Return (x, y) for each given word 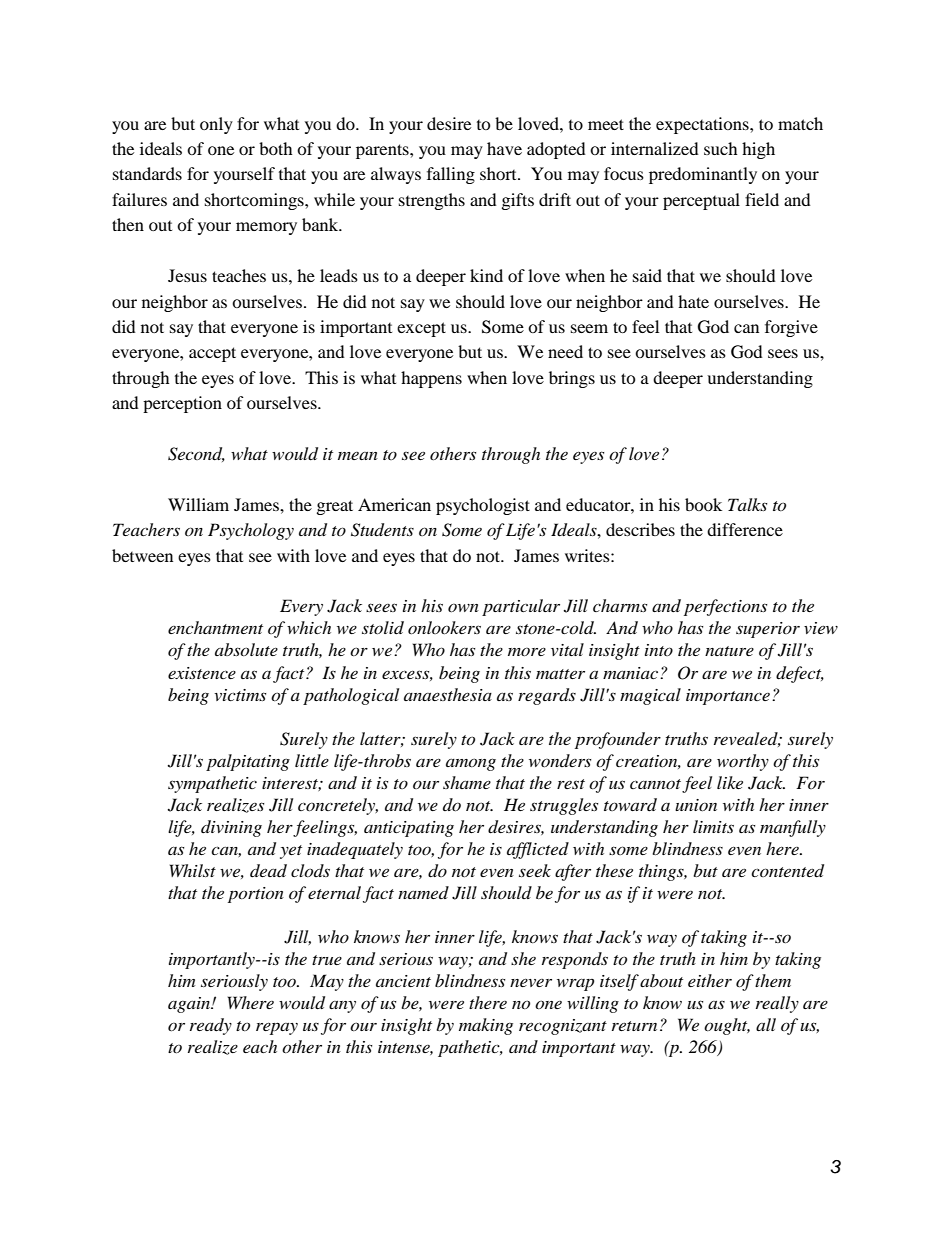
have (504, 148)
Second (196, 454)
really (777, 1004)
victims (240, 695)
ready (211, 1026)
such (721, 148)
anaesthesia (448, 694)
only (216, 125)
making (486, 1026)
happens (431, 379)
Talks (747, 504)
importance (728, 697)
